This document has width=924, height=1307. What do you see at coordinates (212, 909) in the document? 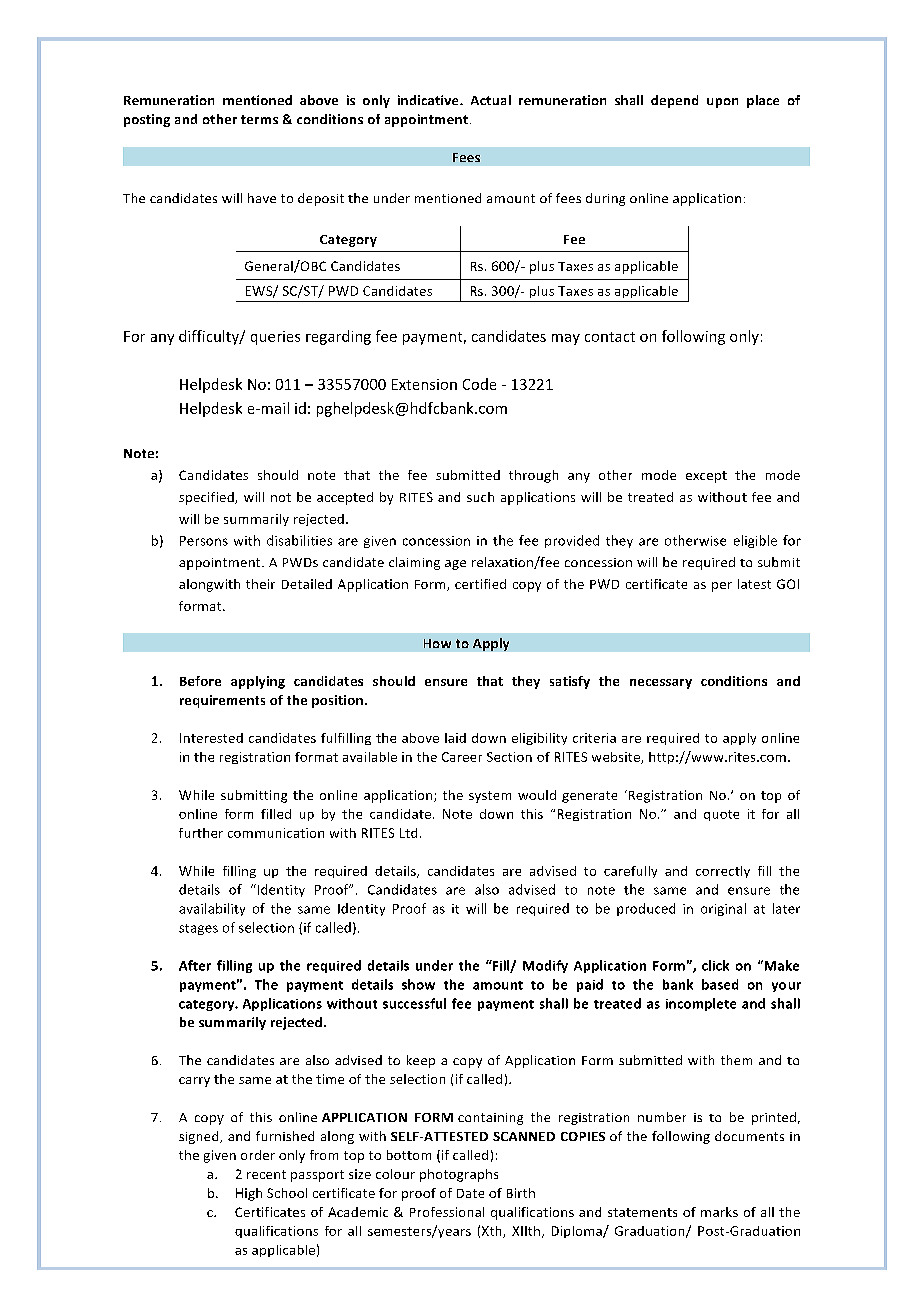
I see `availability` at bounding box center [212, 909].
